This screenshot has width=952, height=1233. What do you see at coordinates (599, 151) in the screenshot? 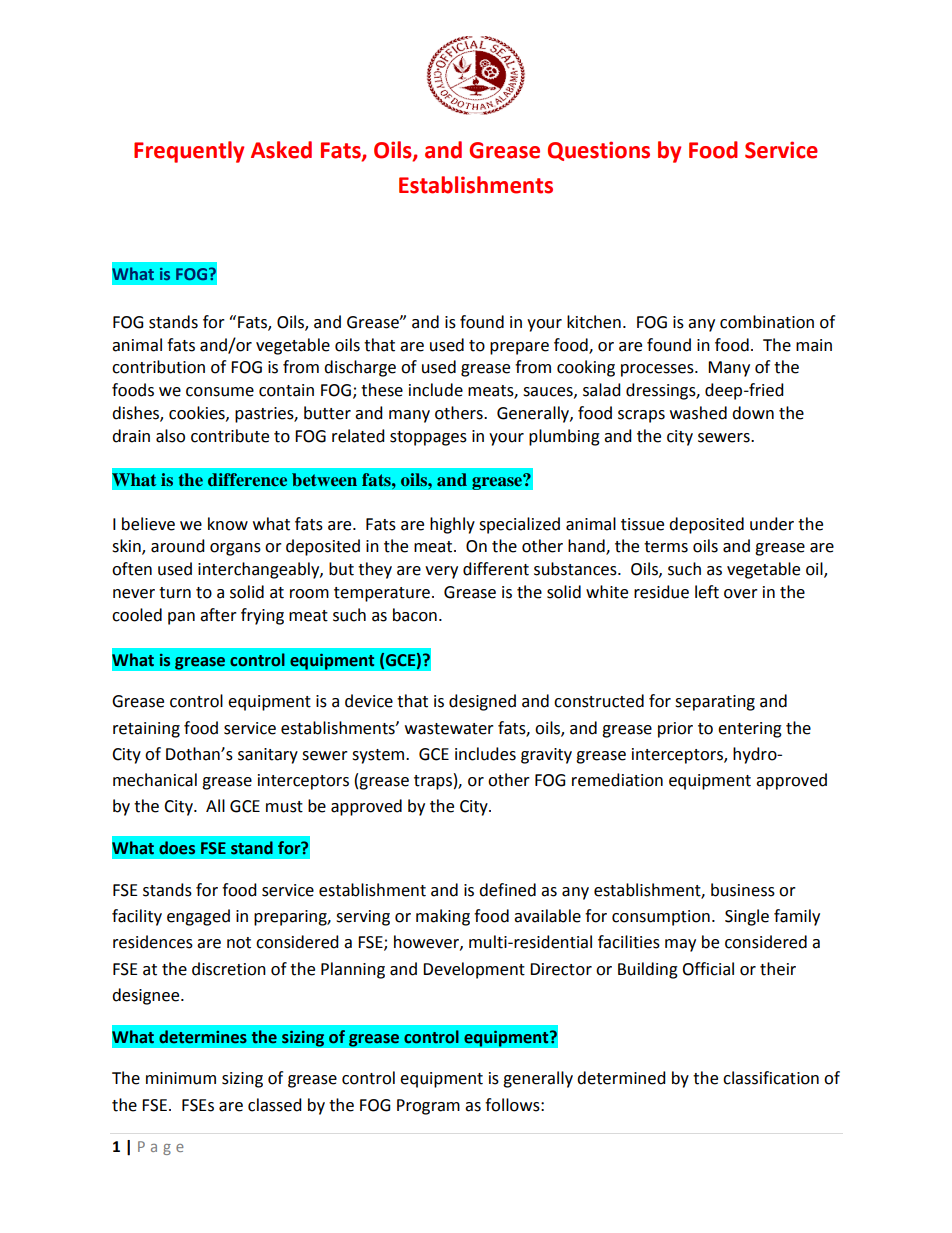
I see `Questions` at bounding box center [599, 151].
